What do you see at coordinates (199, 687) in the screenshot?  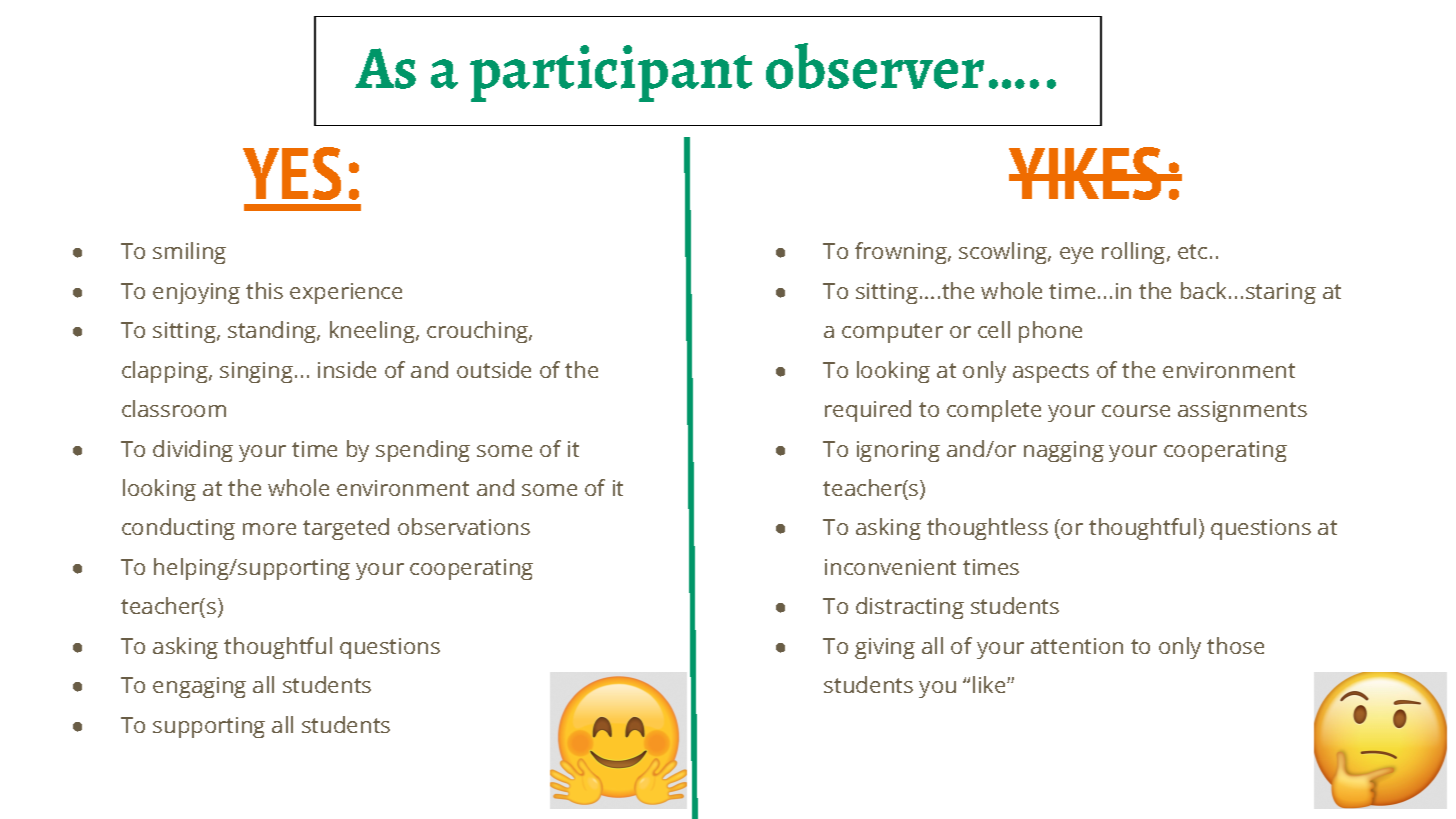 I see `engaging` at bounding box center [199, 687].
